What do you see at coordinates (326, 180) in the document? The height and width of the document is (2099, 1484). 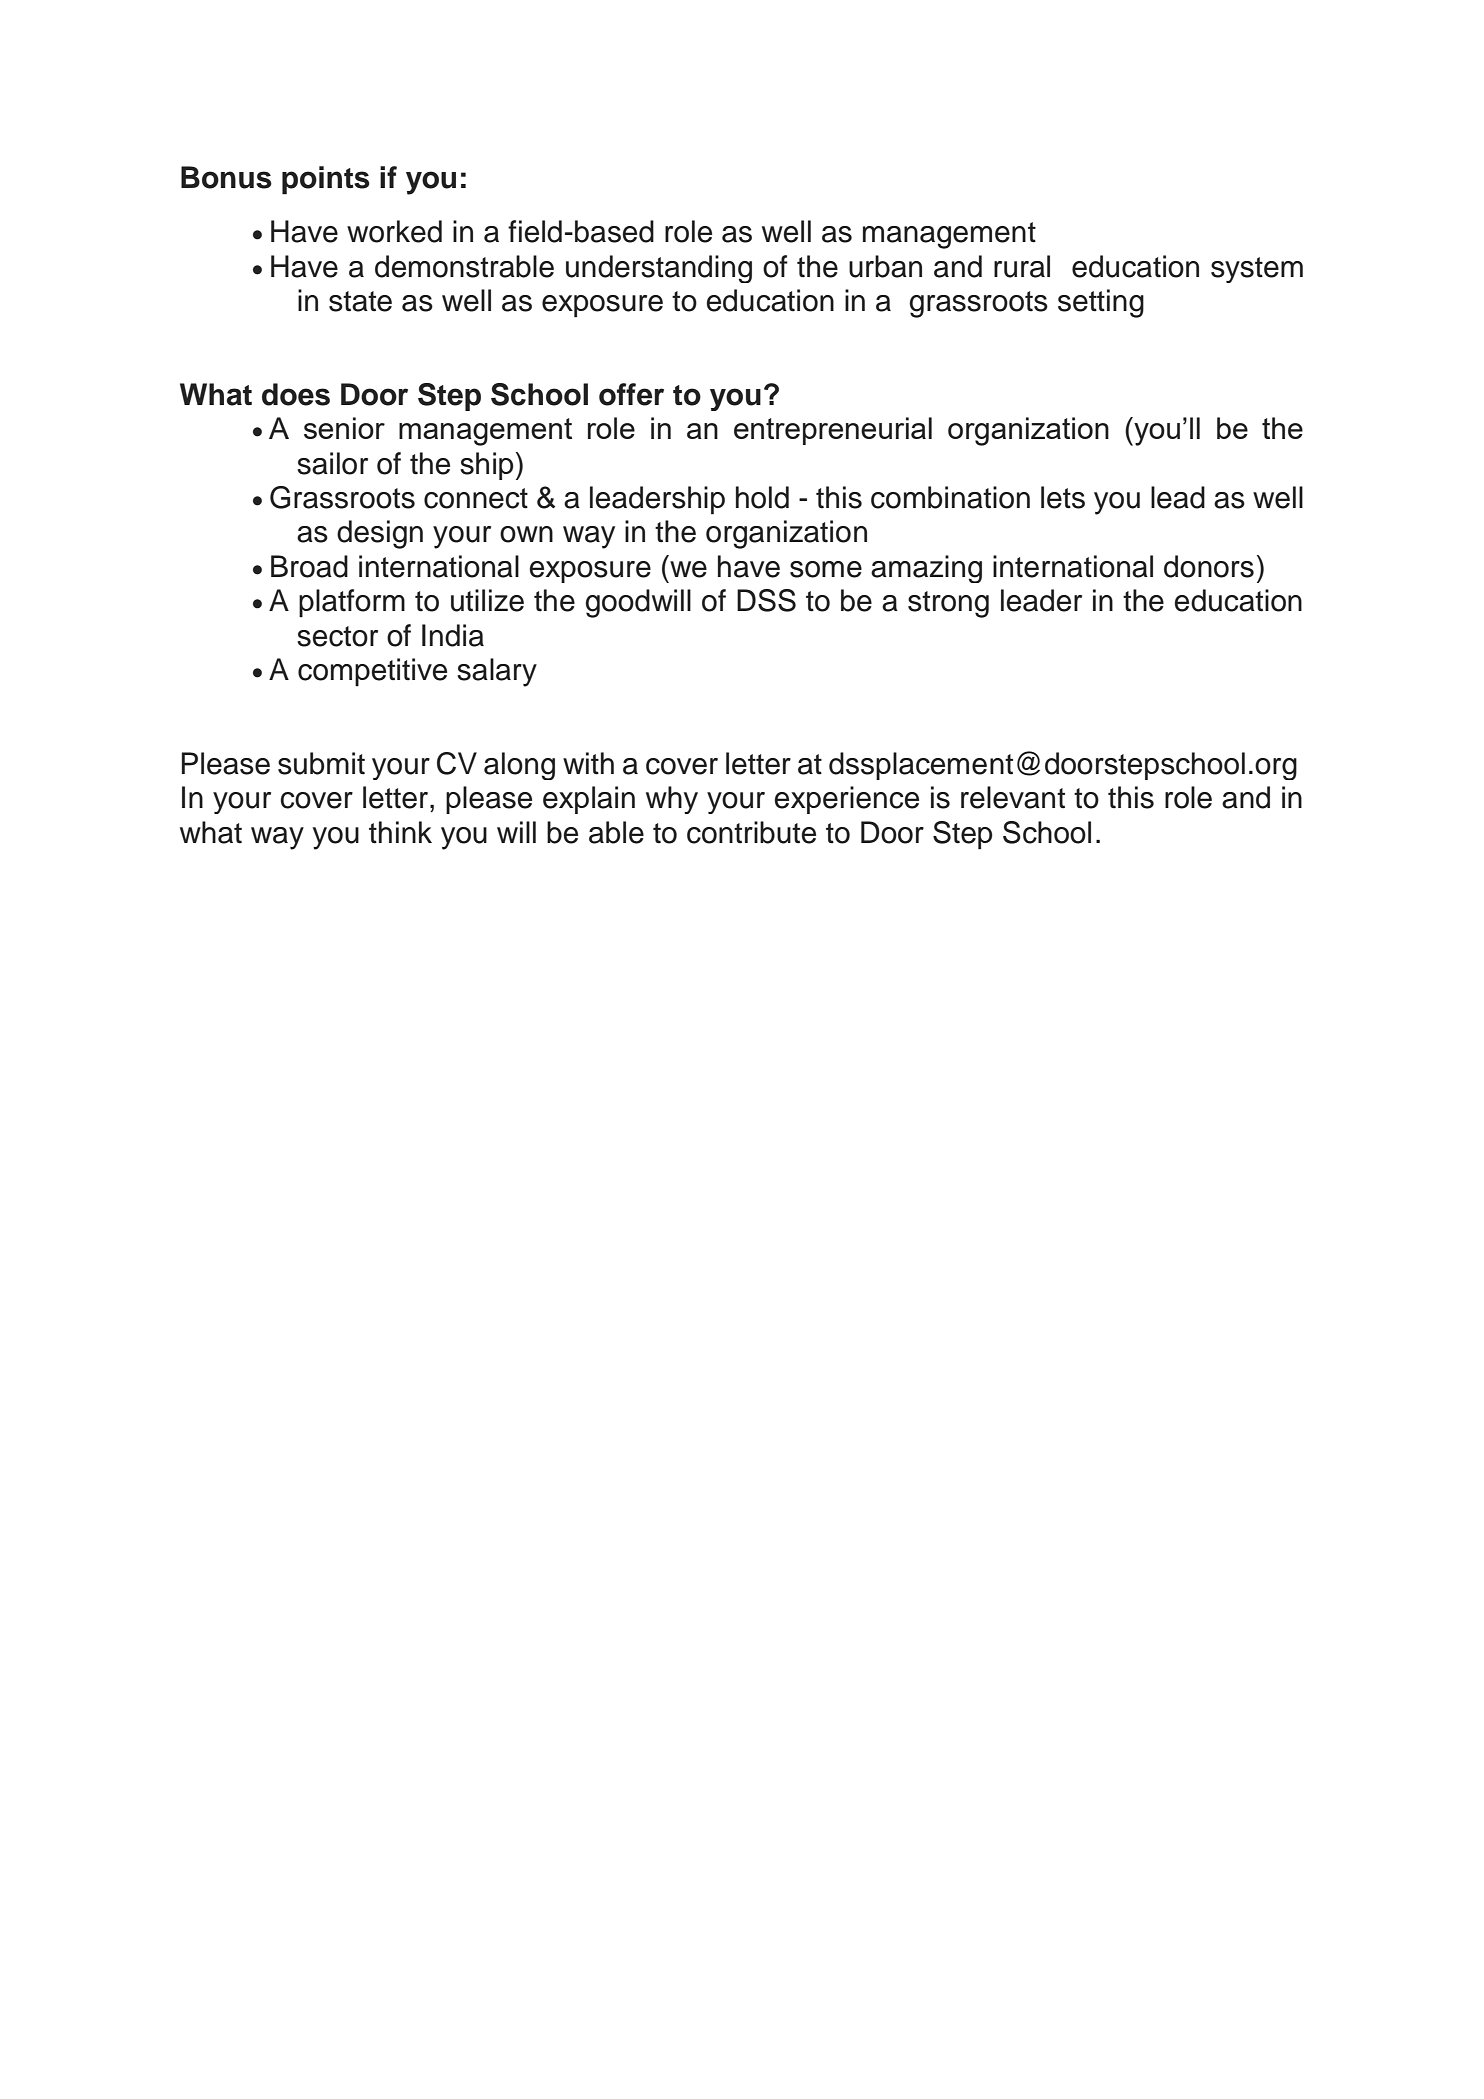 I see `points` at bounding box center [326, 180].
